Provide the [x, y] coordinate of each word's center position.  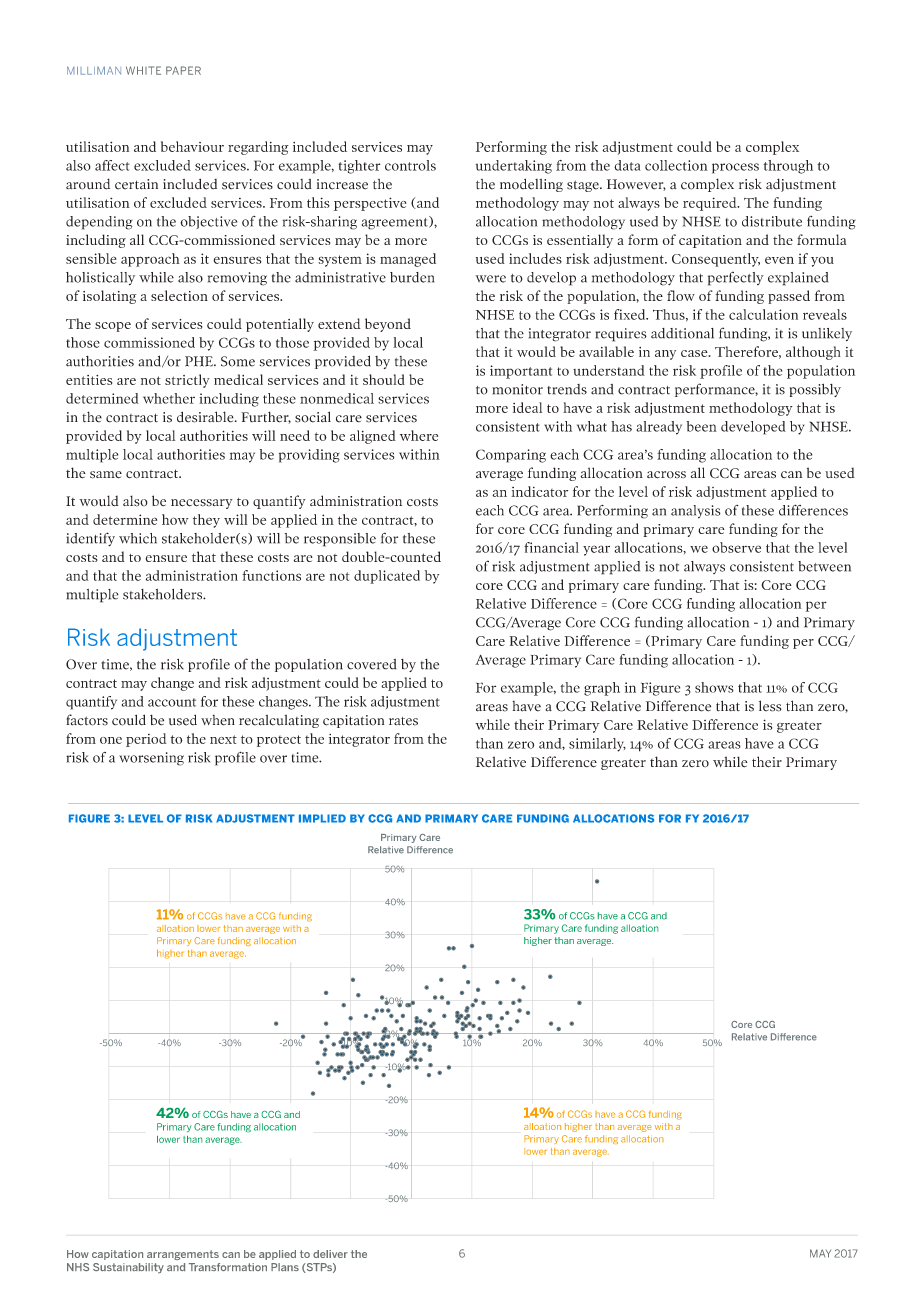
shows [714, 687]
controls [410, 165]
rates [403, 721]
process [735, 168]
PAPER [183, 70]
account [172, 702]
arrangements [183, 1255]
